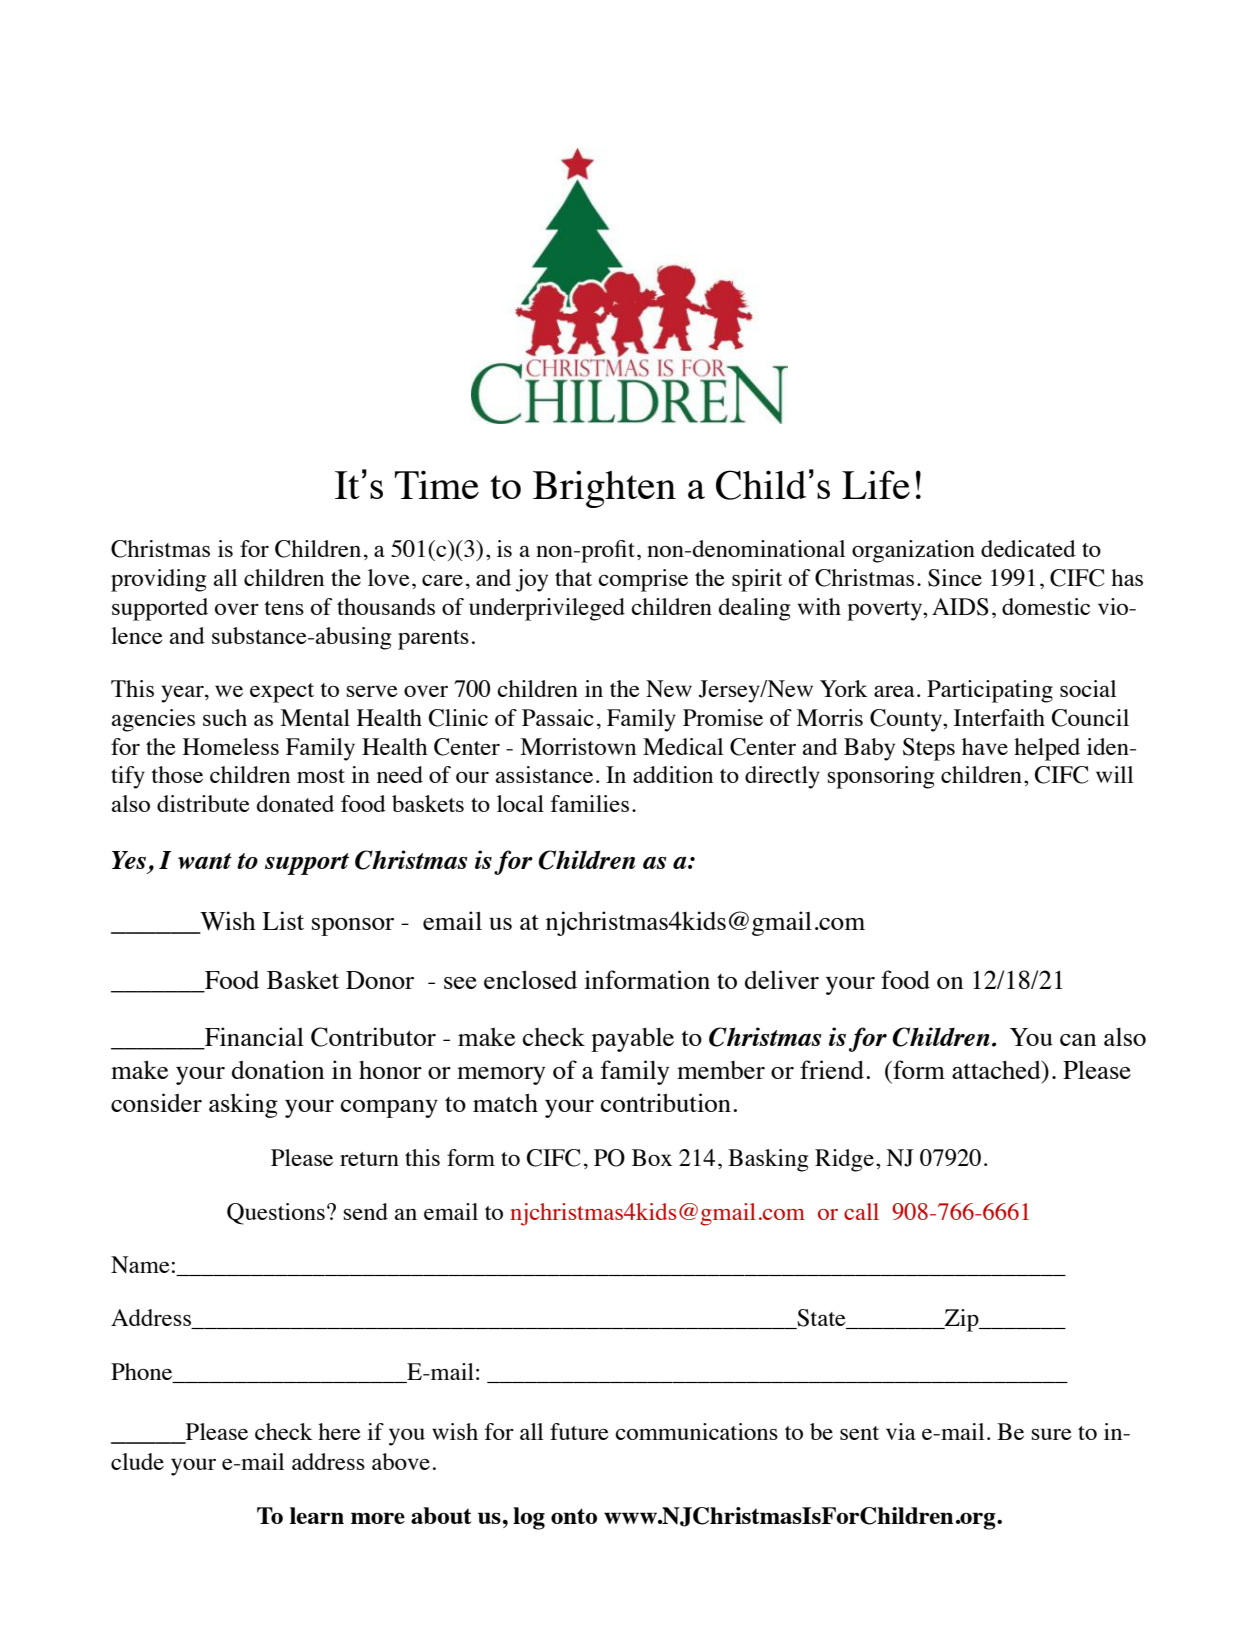 Image resolution: width=1259 pixels, height=1629 pixels. What do you see at coordinates (985, 746) in the page?
I see `have` at bounding box center [985, 746].
